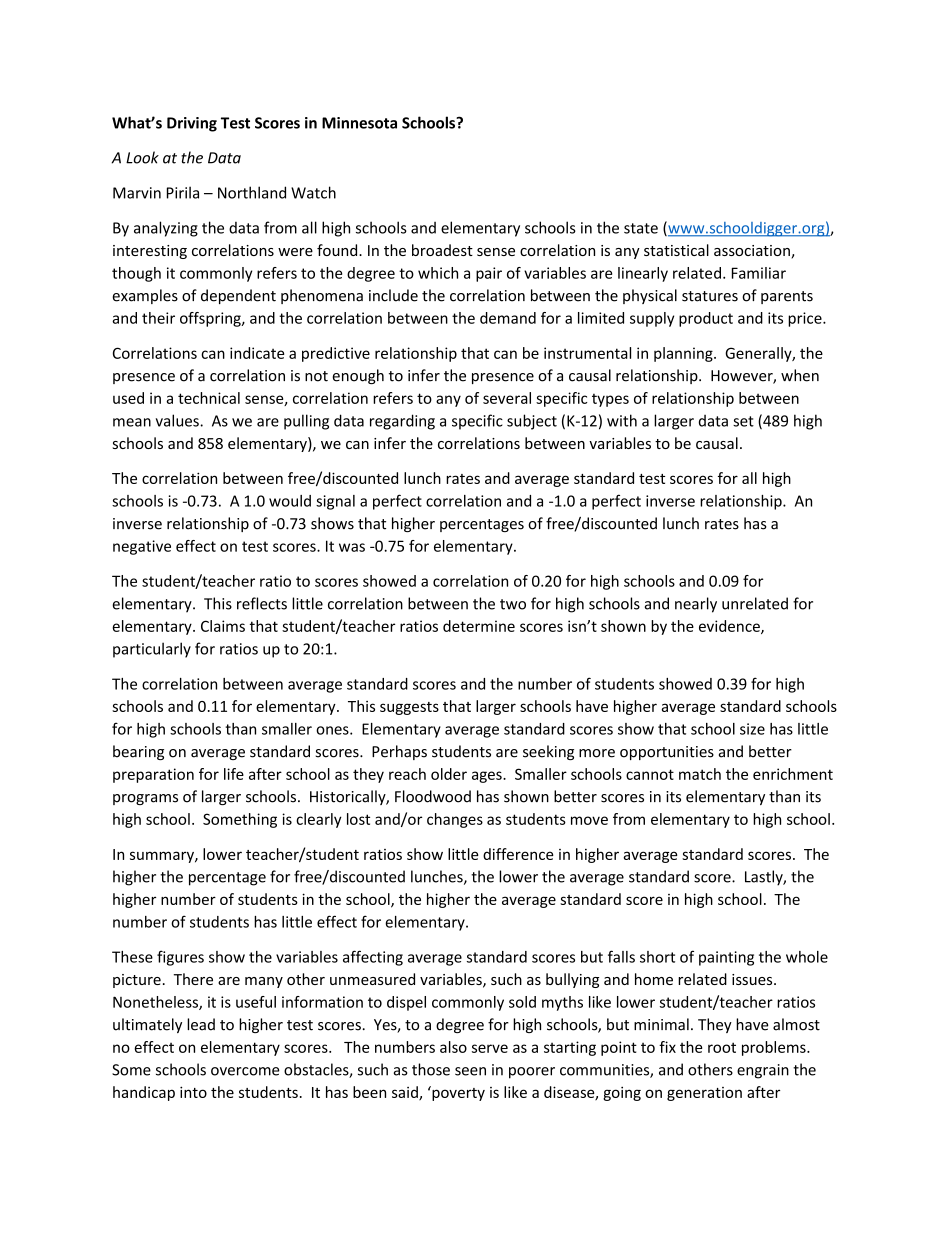 Image resolution: width=952 pixels, height=1233 pixels. Describe the element at coordinates (245, 1071) in the page. I see `overcome` at that location.
